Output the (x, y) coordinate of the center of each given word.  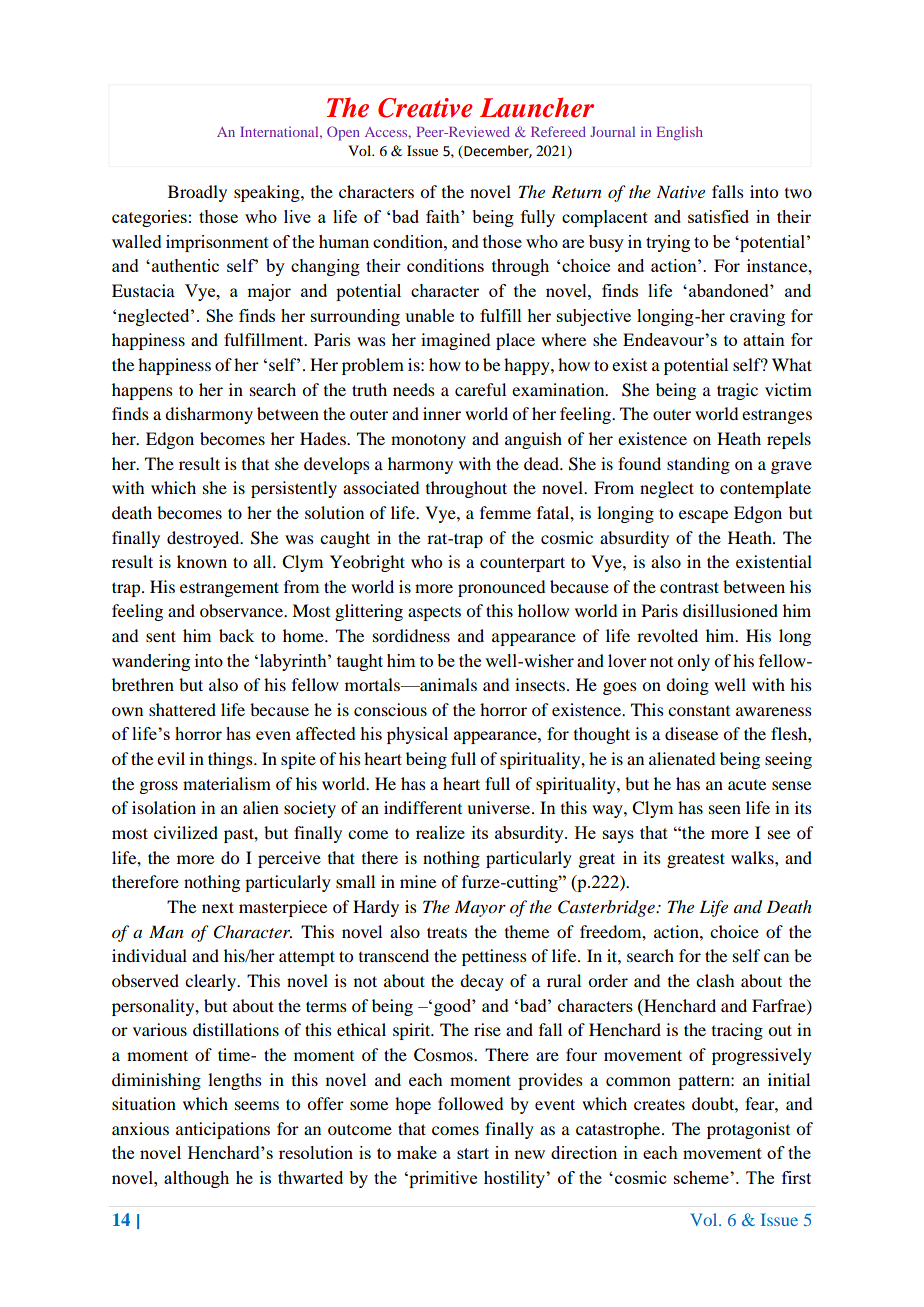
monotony (428, 441)
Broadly (197, 193)
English (679, 133)
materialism (227, 783)
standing (698, 465)
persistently (294, 489)
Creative (425, 108)
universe (500, 807)
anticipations (223, 1130)
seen (725, 809)
